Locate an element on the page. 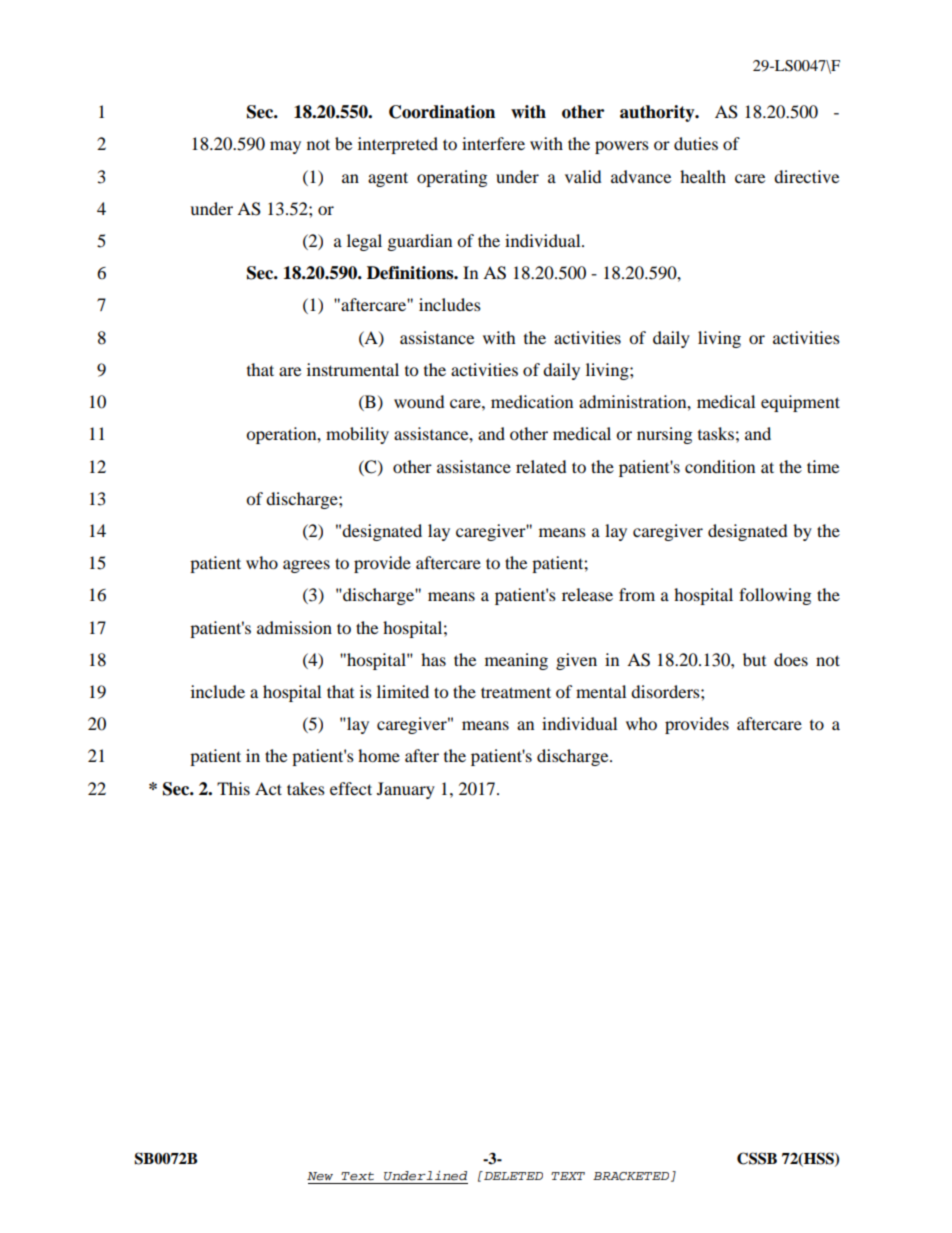 This image has height=1233, width=952. but is located at coordinates (754, 659).
